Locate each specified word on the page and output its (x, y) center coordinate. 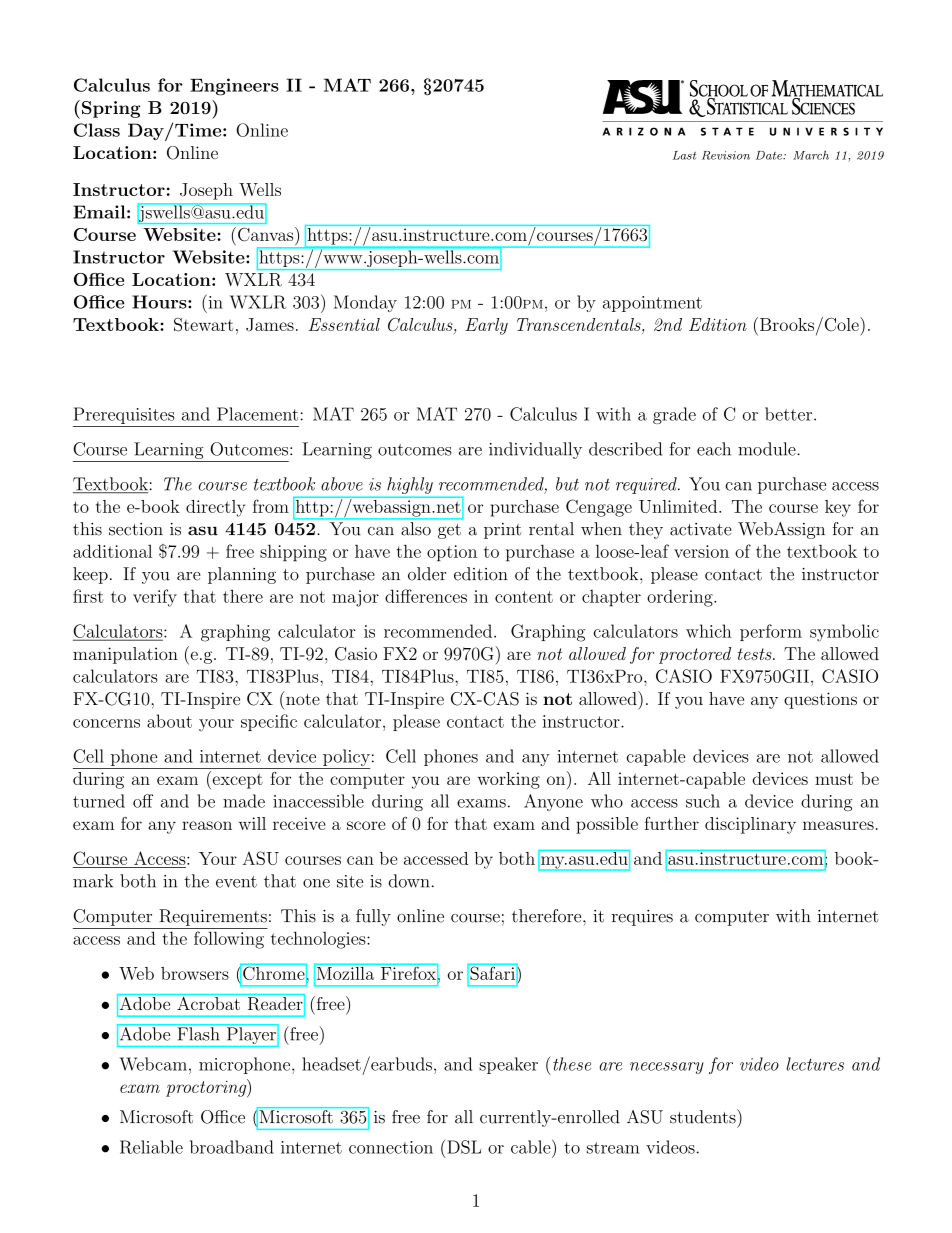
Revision (726, 155)
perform (771, 632)
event (236, 882)
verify (155, 598)
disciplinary (750, 825)
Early (486, 326)
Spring (111, 109)
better (788, 414)
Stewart (203, 324)
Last (684, 155)
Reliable (151, 1147)
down (409, 881)
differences (426, 596)
